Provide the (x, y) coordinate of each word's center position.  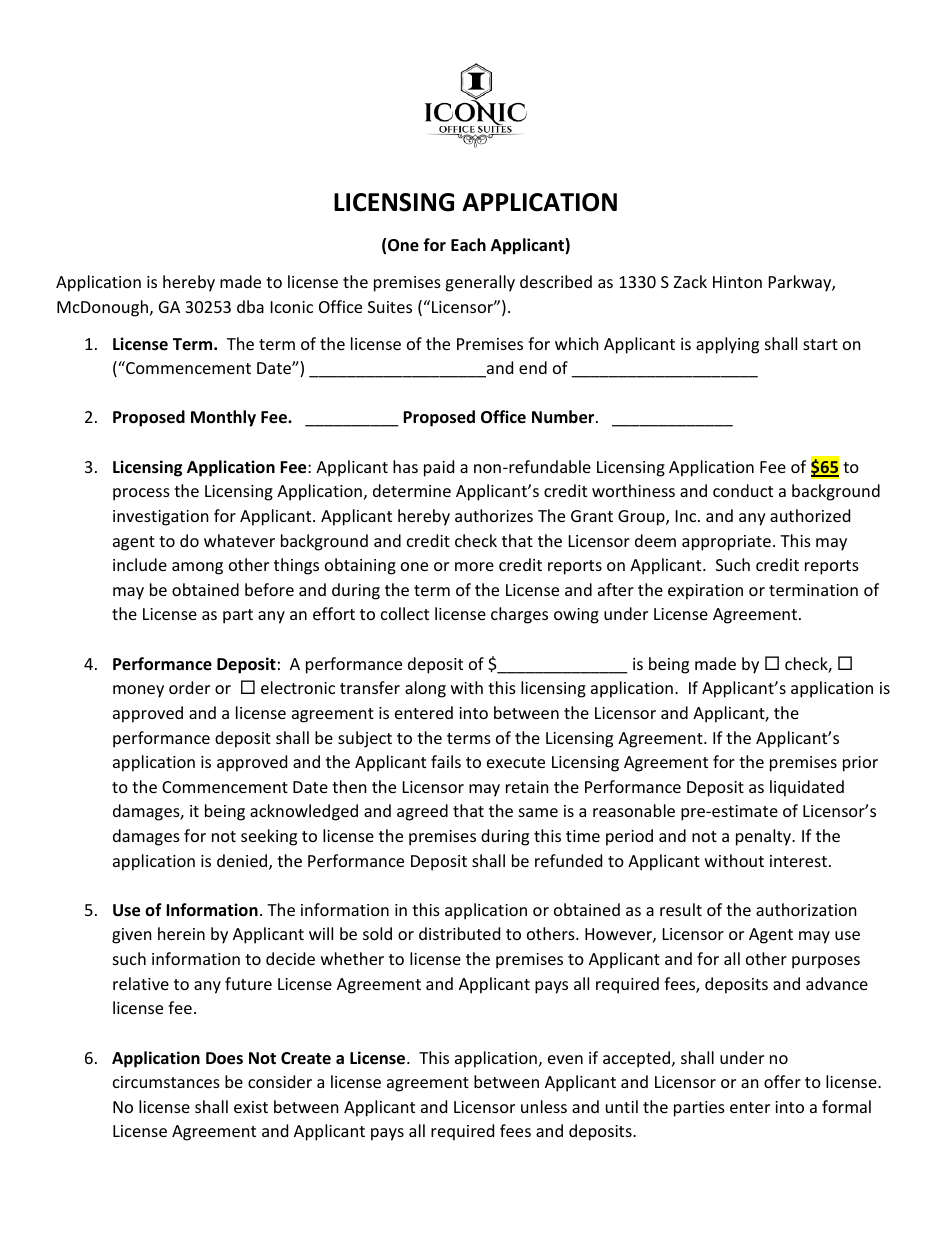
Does (224, 1058)
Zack (690, 281)
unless (544, 1106)
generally (480, 283)
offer (782, 1081)
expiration (705, 592)
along (425, 689)
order (189, 687)
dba (250, 306)
